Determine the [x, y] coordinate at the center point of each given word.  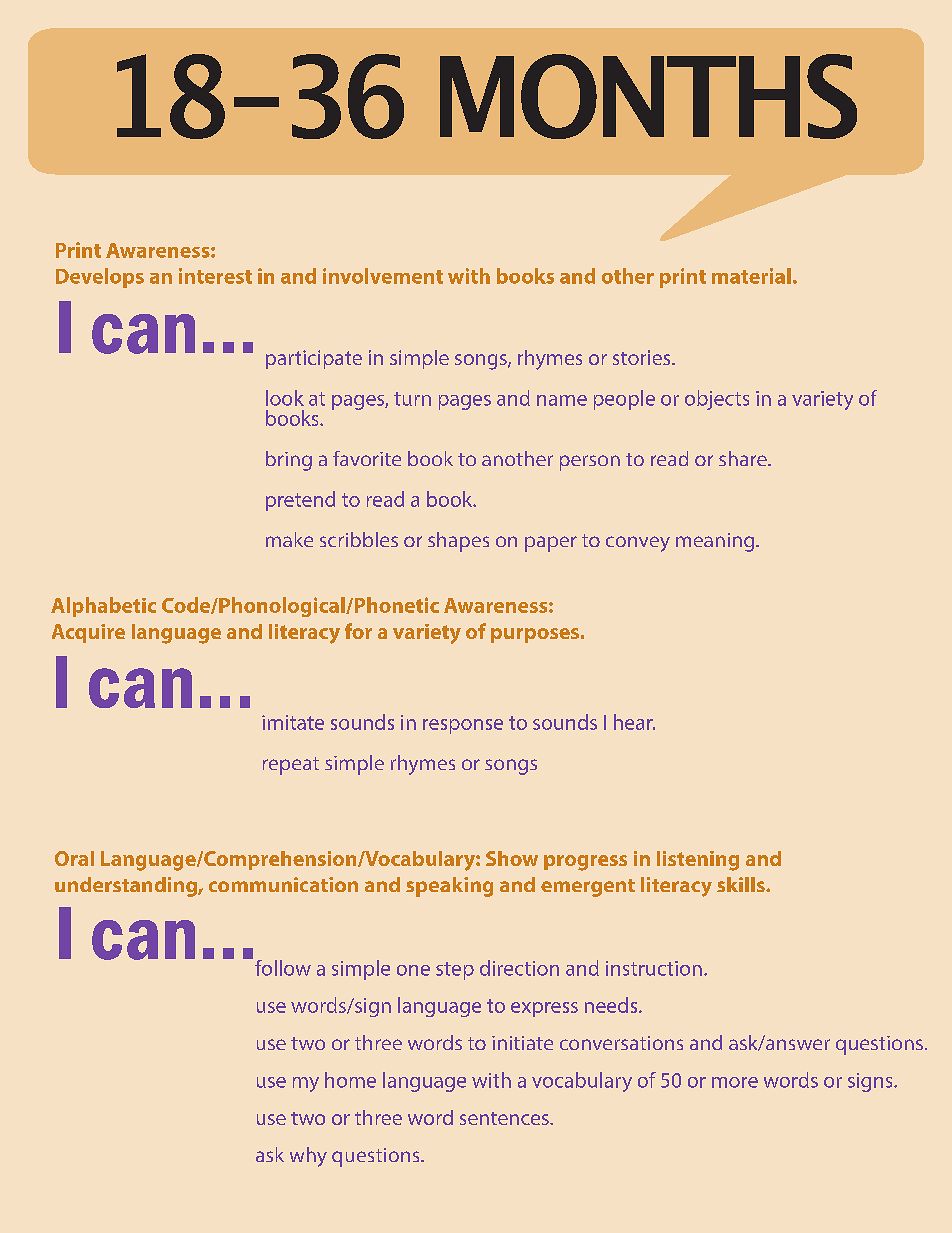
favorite [367, 458]
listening [698, 861]
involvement [383, 276]
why [308, 1157]
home [350, 1080]
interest [215, 276]
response [463, 726]
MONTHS [648, 96]
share [744, 458]
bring [289, 461]
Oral [74, 858]
